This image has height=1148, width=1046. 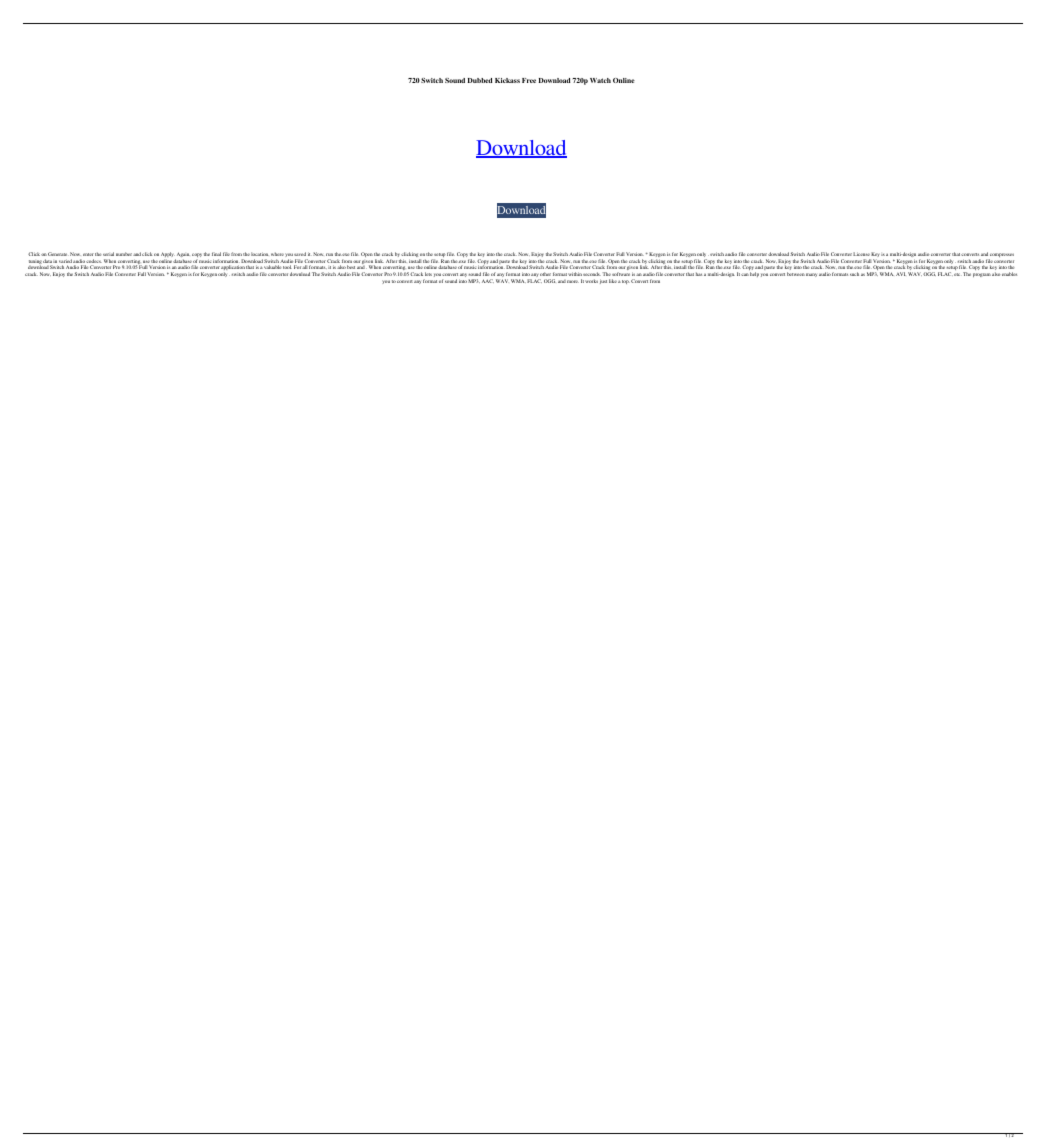 What do you see at coordinates (480, 80) in the image?
I see `Dubbed` at bounding box center [480, 80].
